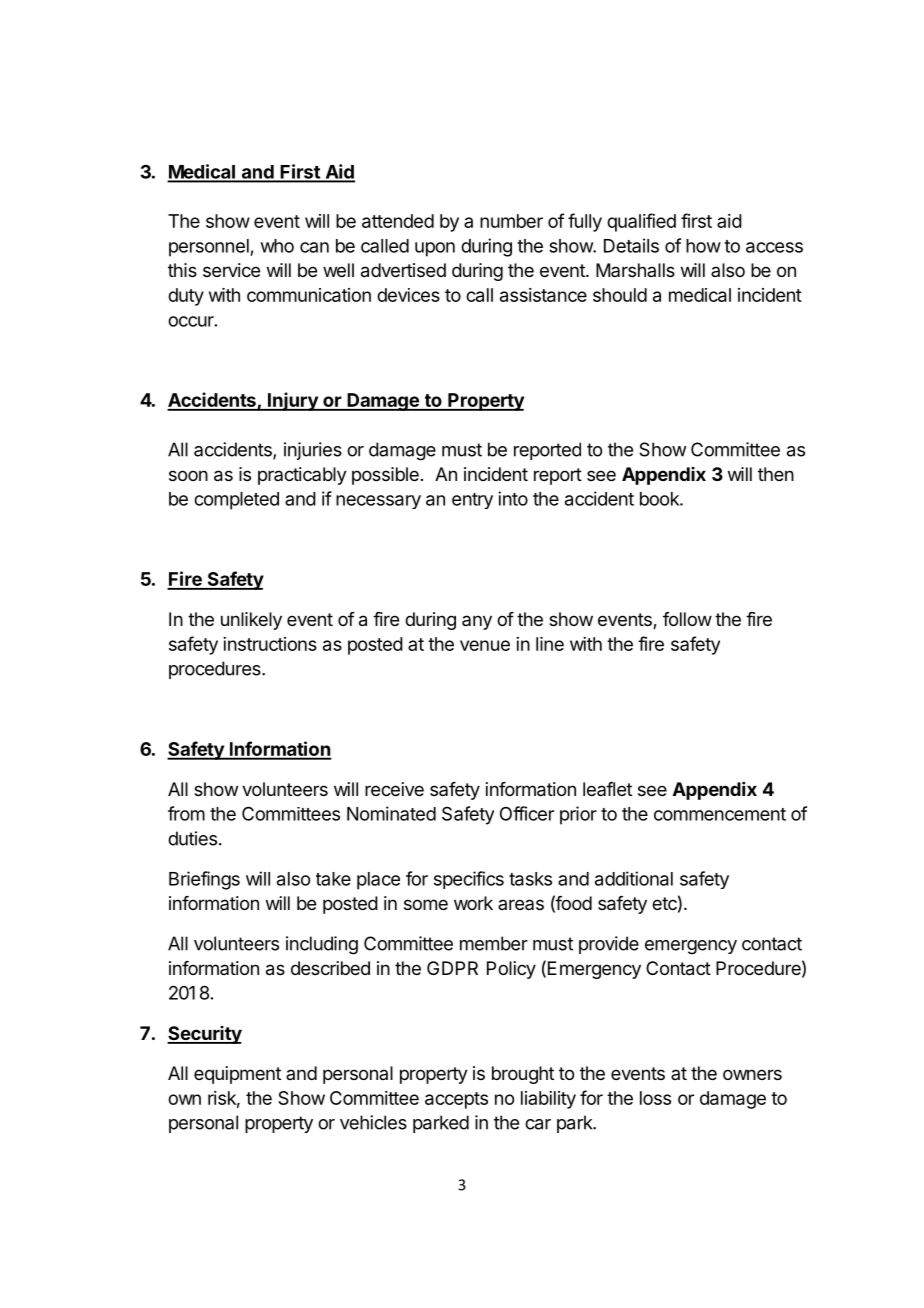  I want to click on equipment, so click(237, 1075).
